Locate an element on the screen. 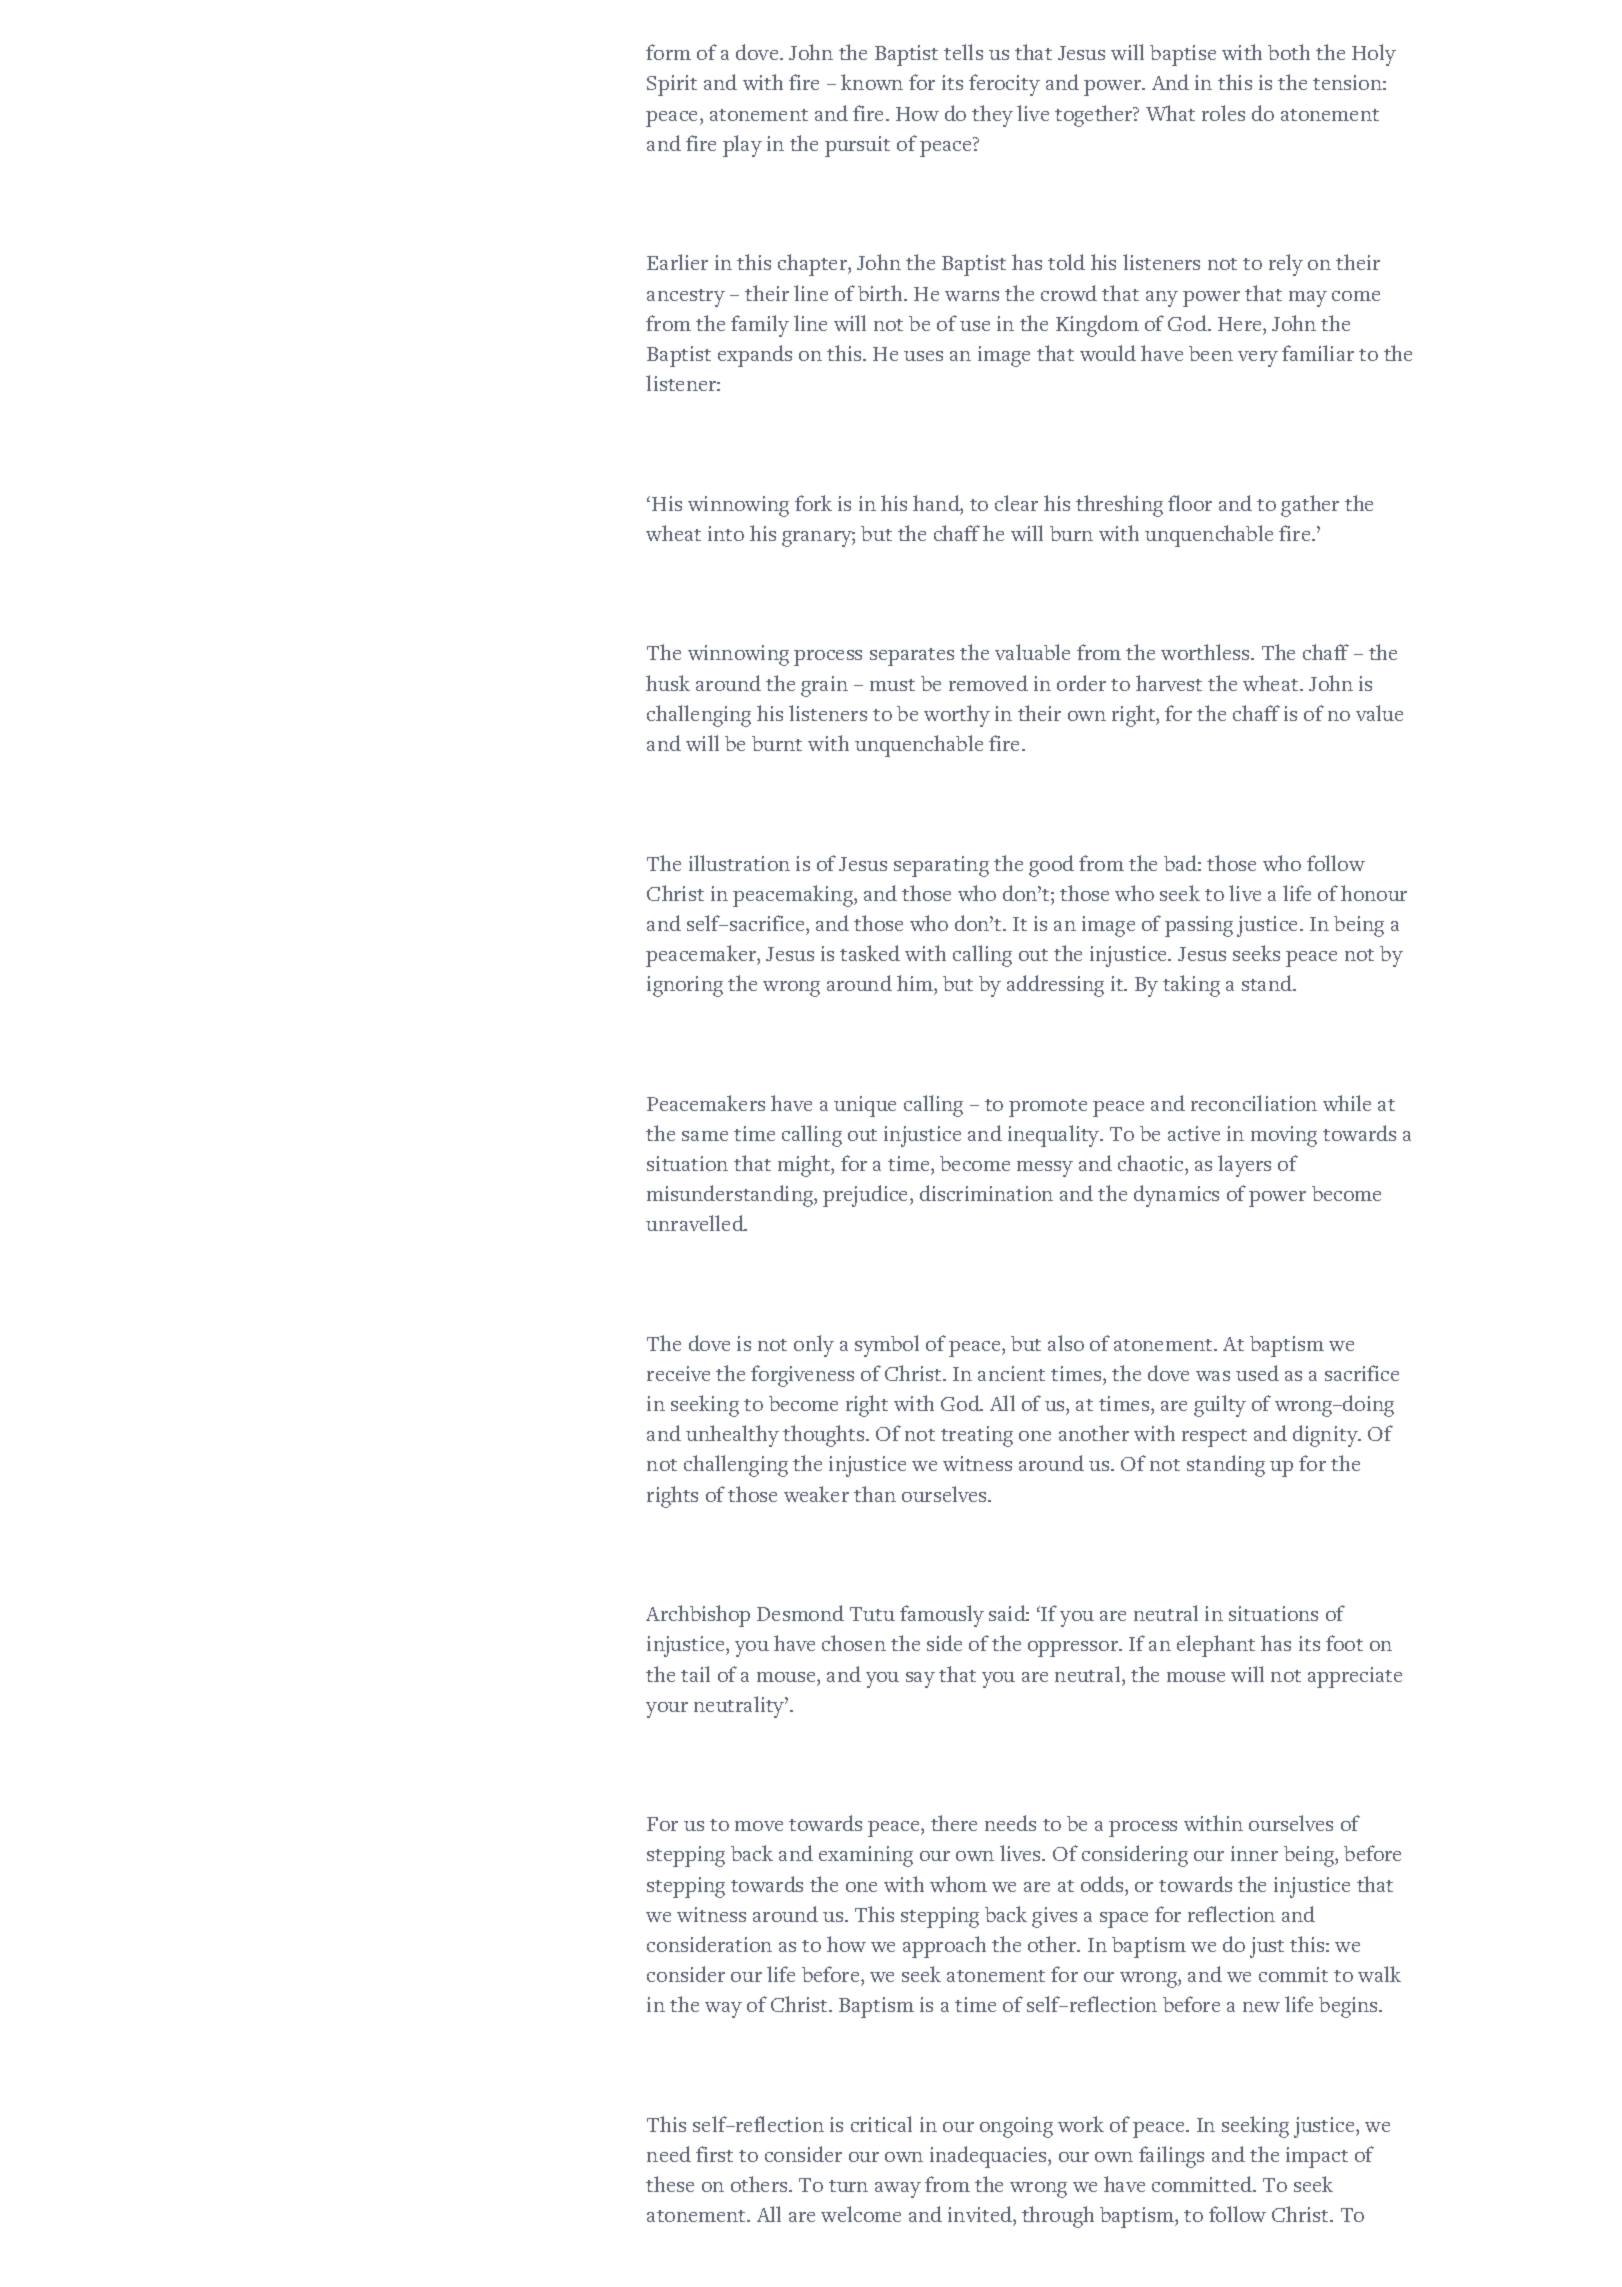 The height and width of the screenshot is (2287, 1622). play is located at coordinates (742, 146).
